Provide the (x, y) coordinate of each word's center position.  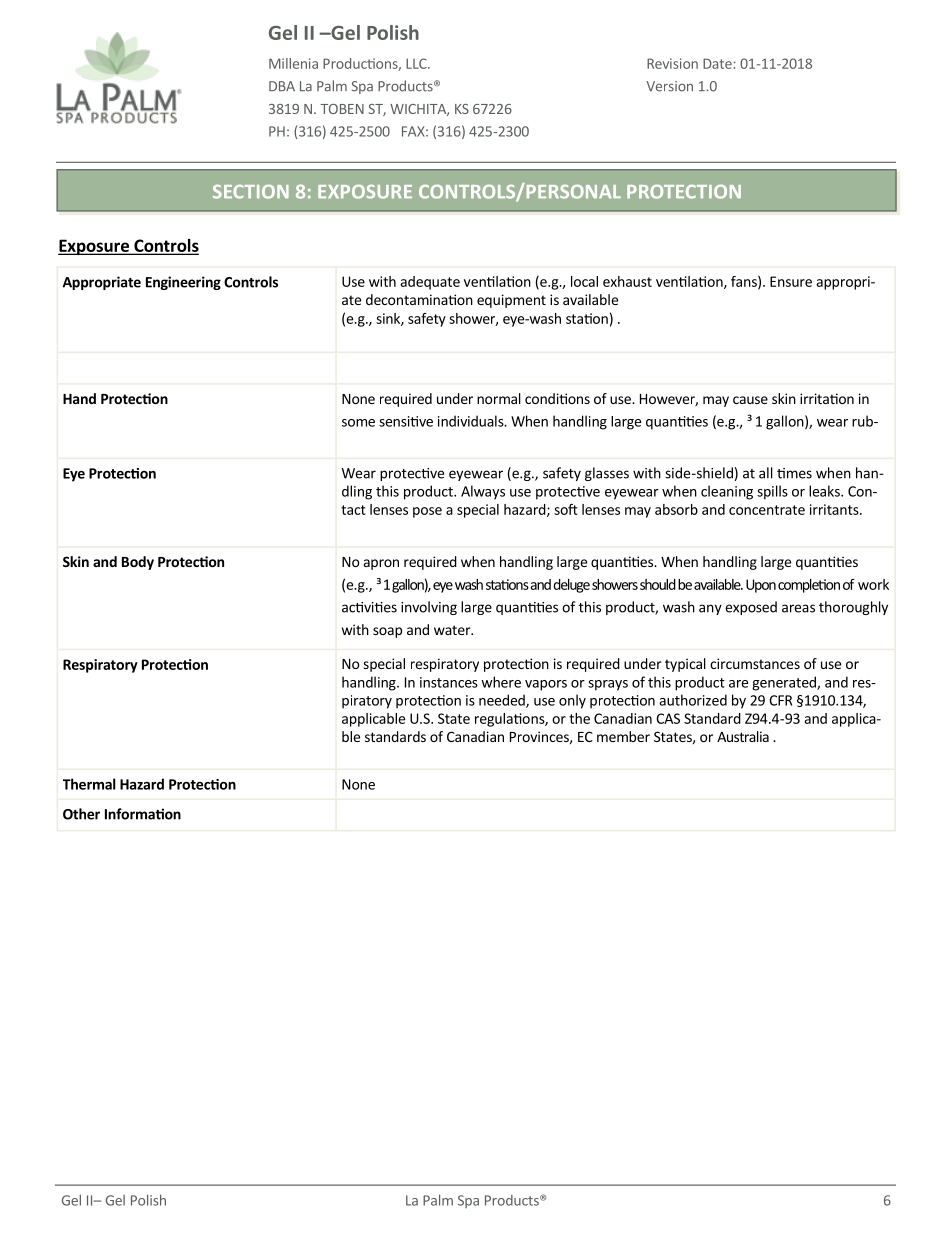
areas (798, 608)
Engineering (183, 283)
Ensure (791, 281)
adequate (430, 283)
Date (717, 63)
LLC (417, 63)
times (794, 473)
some (358, 423)
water (453, 630)
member (623, 736)
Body (138, 563)
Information (143, 814)
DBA (282, 86)
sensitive (406, 421)
